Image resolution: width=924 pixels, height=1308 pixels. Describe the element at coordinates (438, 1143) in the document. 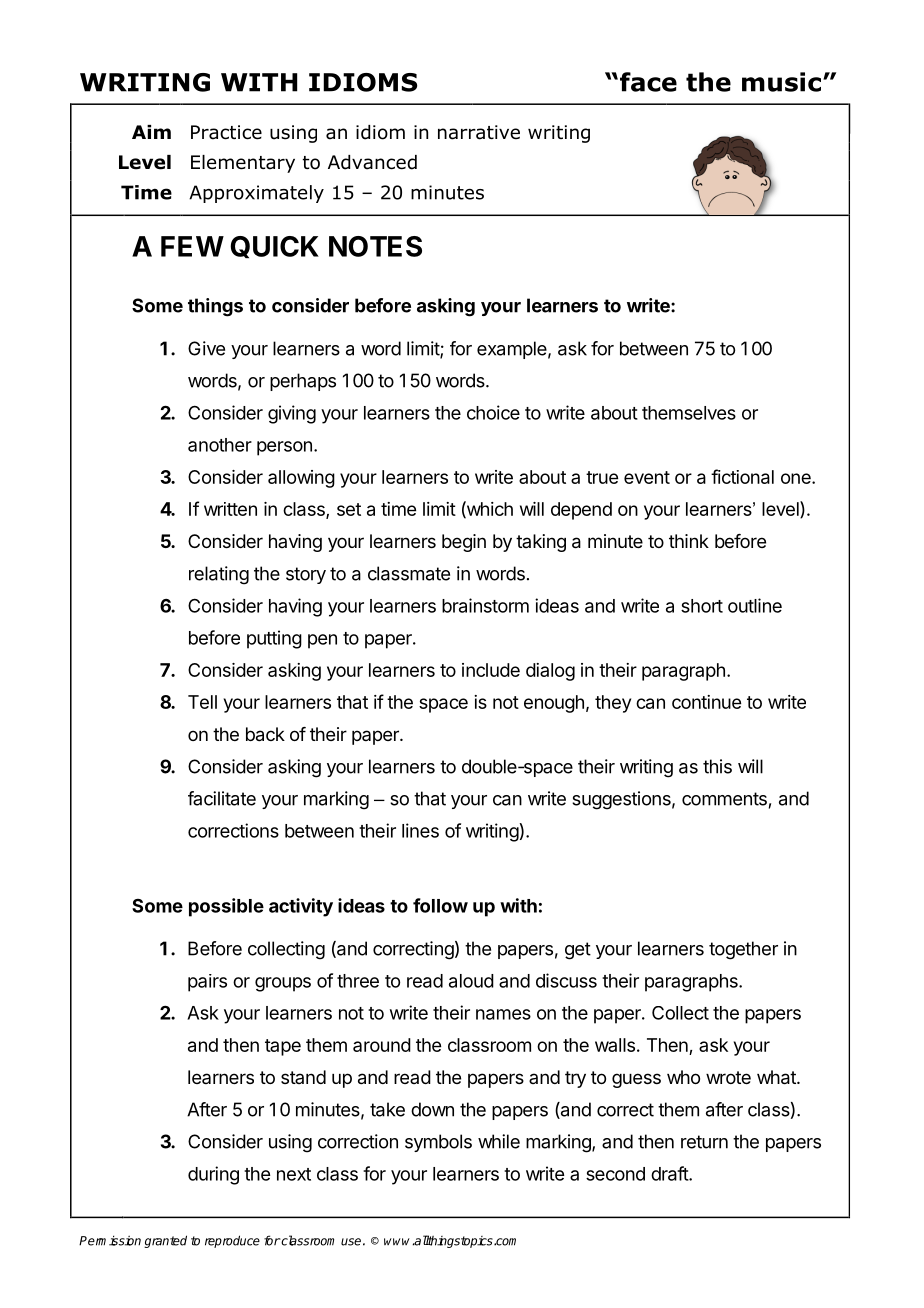

I see `symbols` at that location.
